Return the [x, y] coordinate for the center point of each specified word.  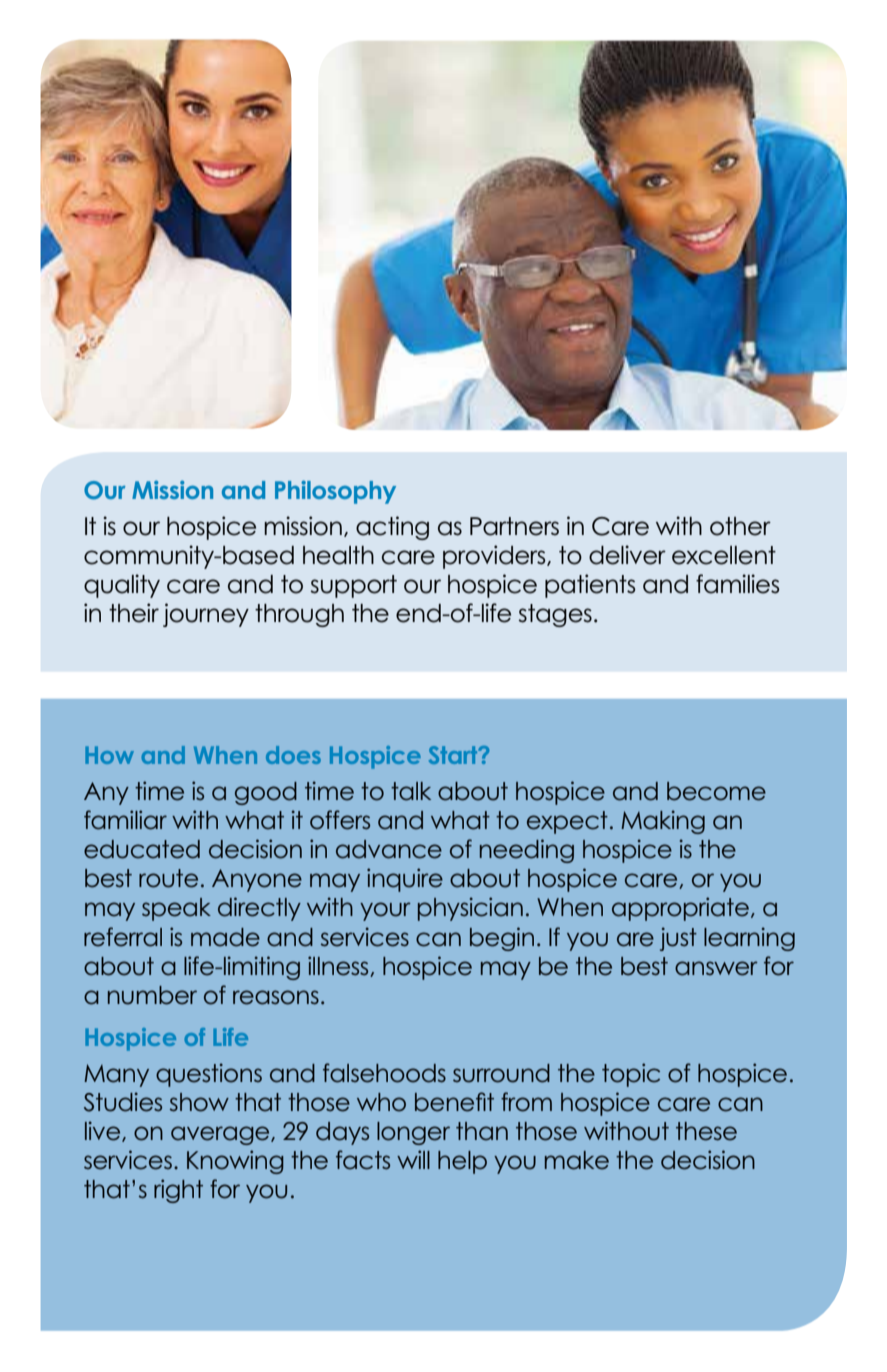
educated [142, 849]
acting [392, 528]
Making [663, 822]
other [740, 526]
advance [389, 849]
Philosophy [335, 492]
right [178, 1191]
